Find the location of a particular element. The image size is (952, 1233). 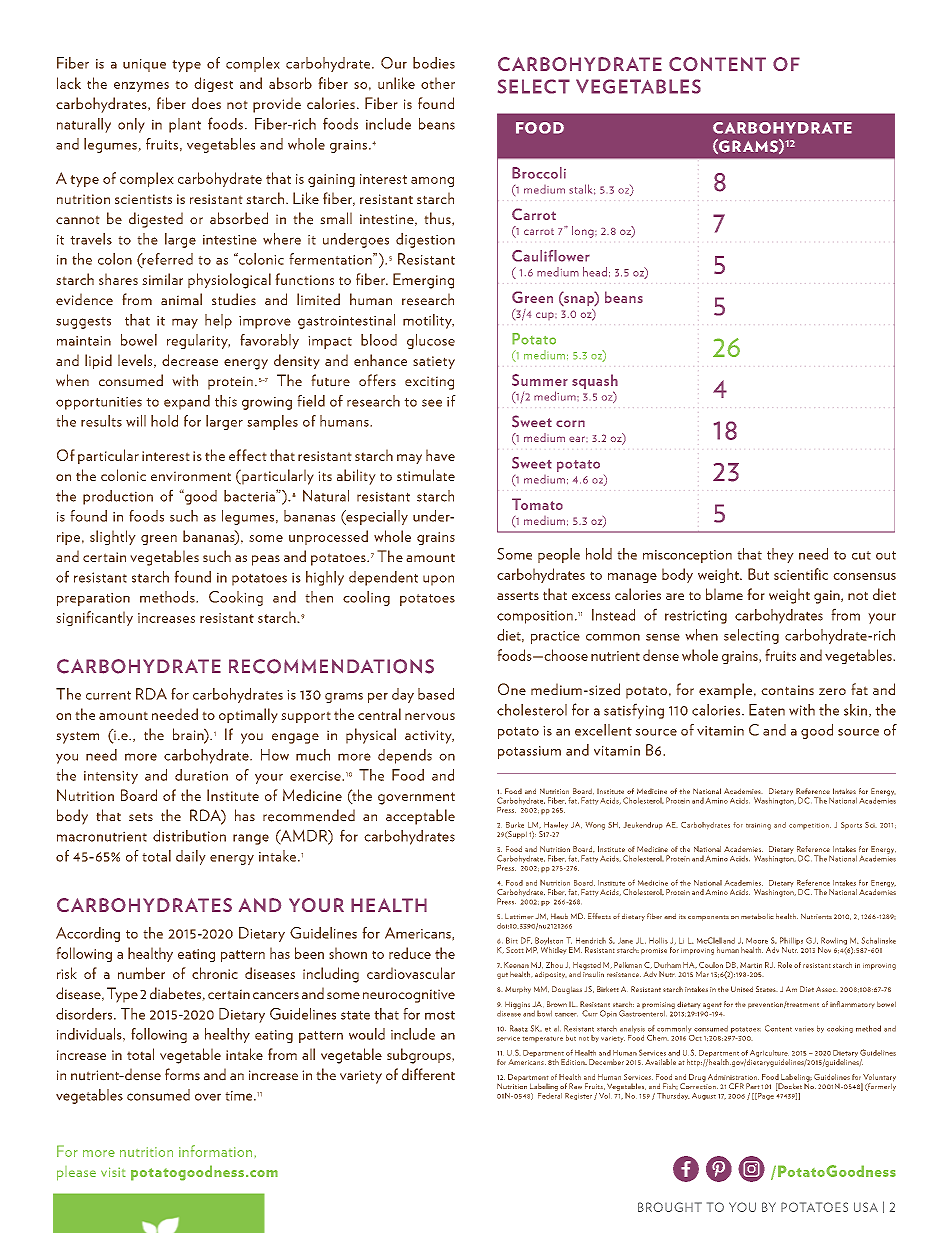

Federal is located at coordinates (550, 1094).
